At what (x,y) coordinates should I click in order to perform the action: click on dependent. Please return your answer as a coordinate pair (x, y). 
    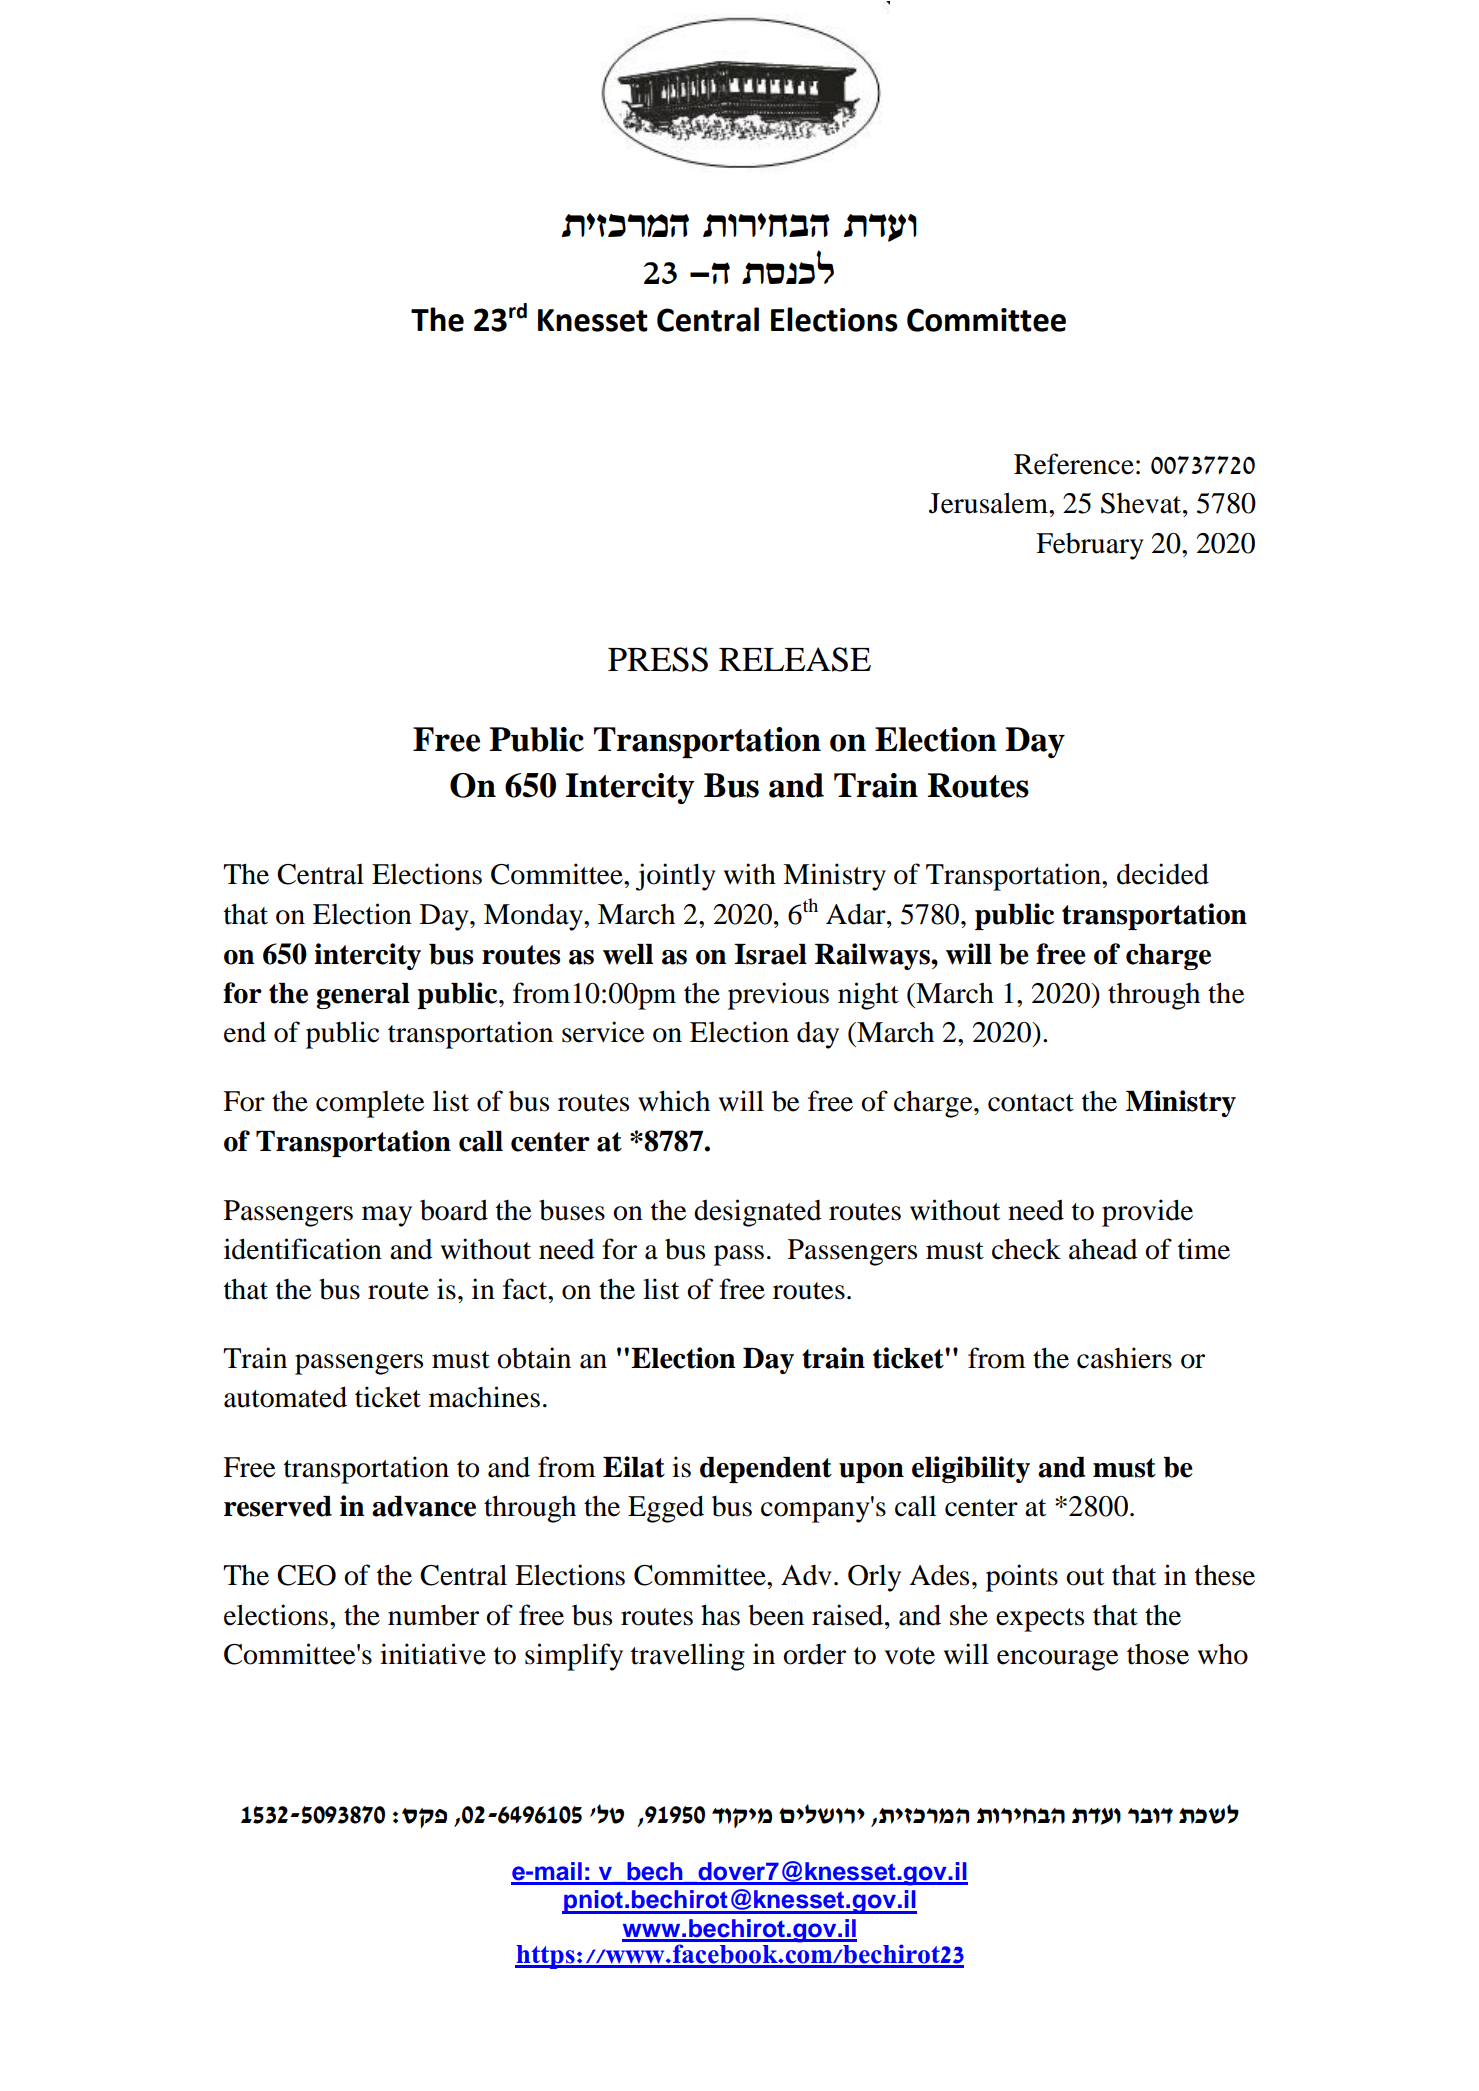
    Looking at the image, I should click on (766, 1470).
